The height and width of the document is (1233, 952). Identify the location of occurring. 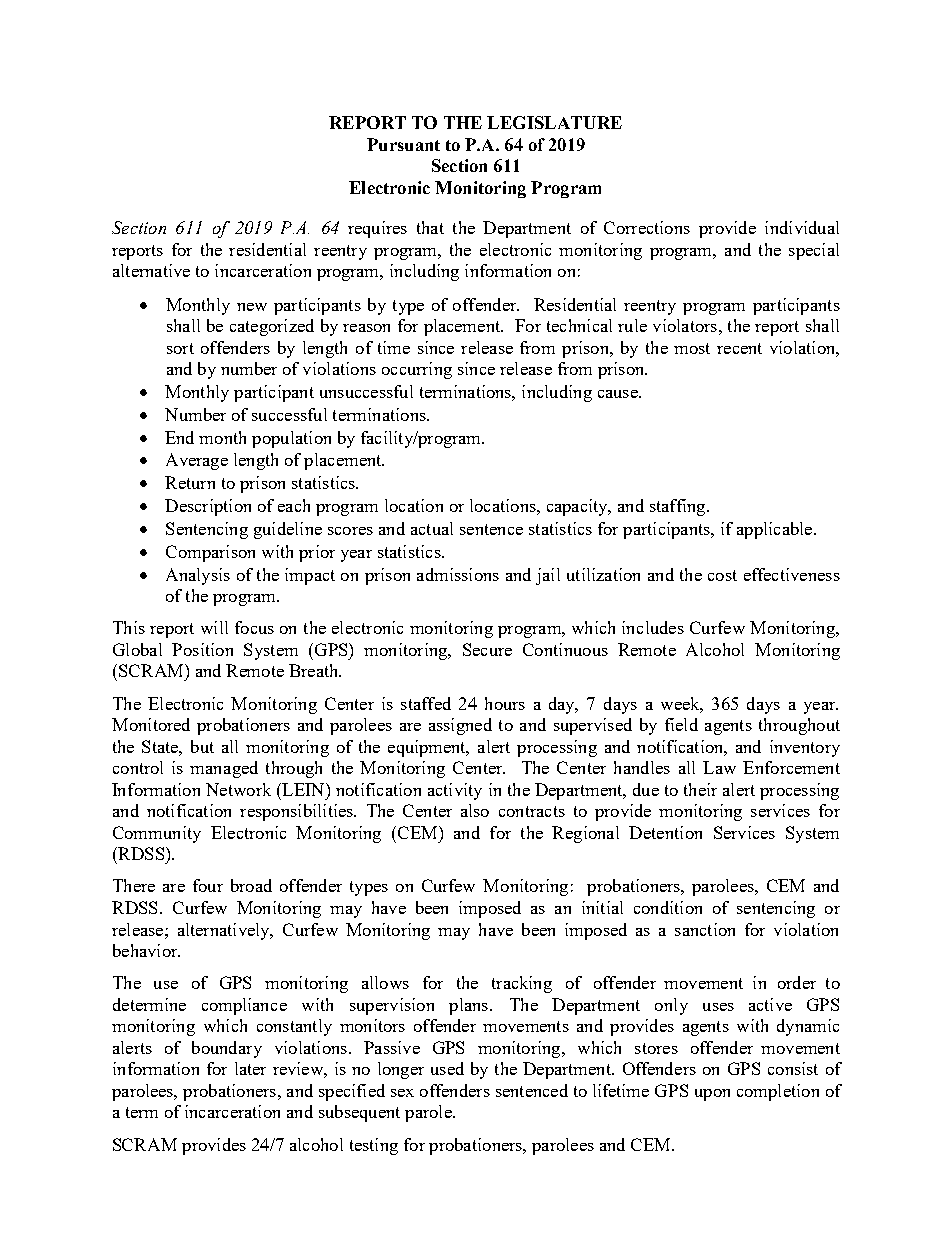
(417, 370).
